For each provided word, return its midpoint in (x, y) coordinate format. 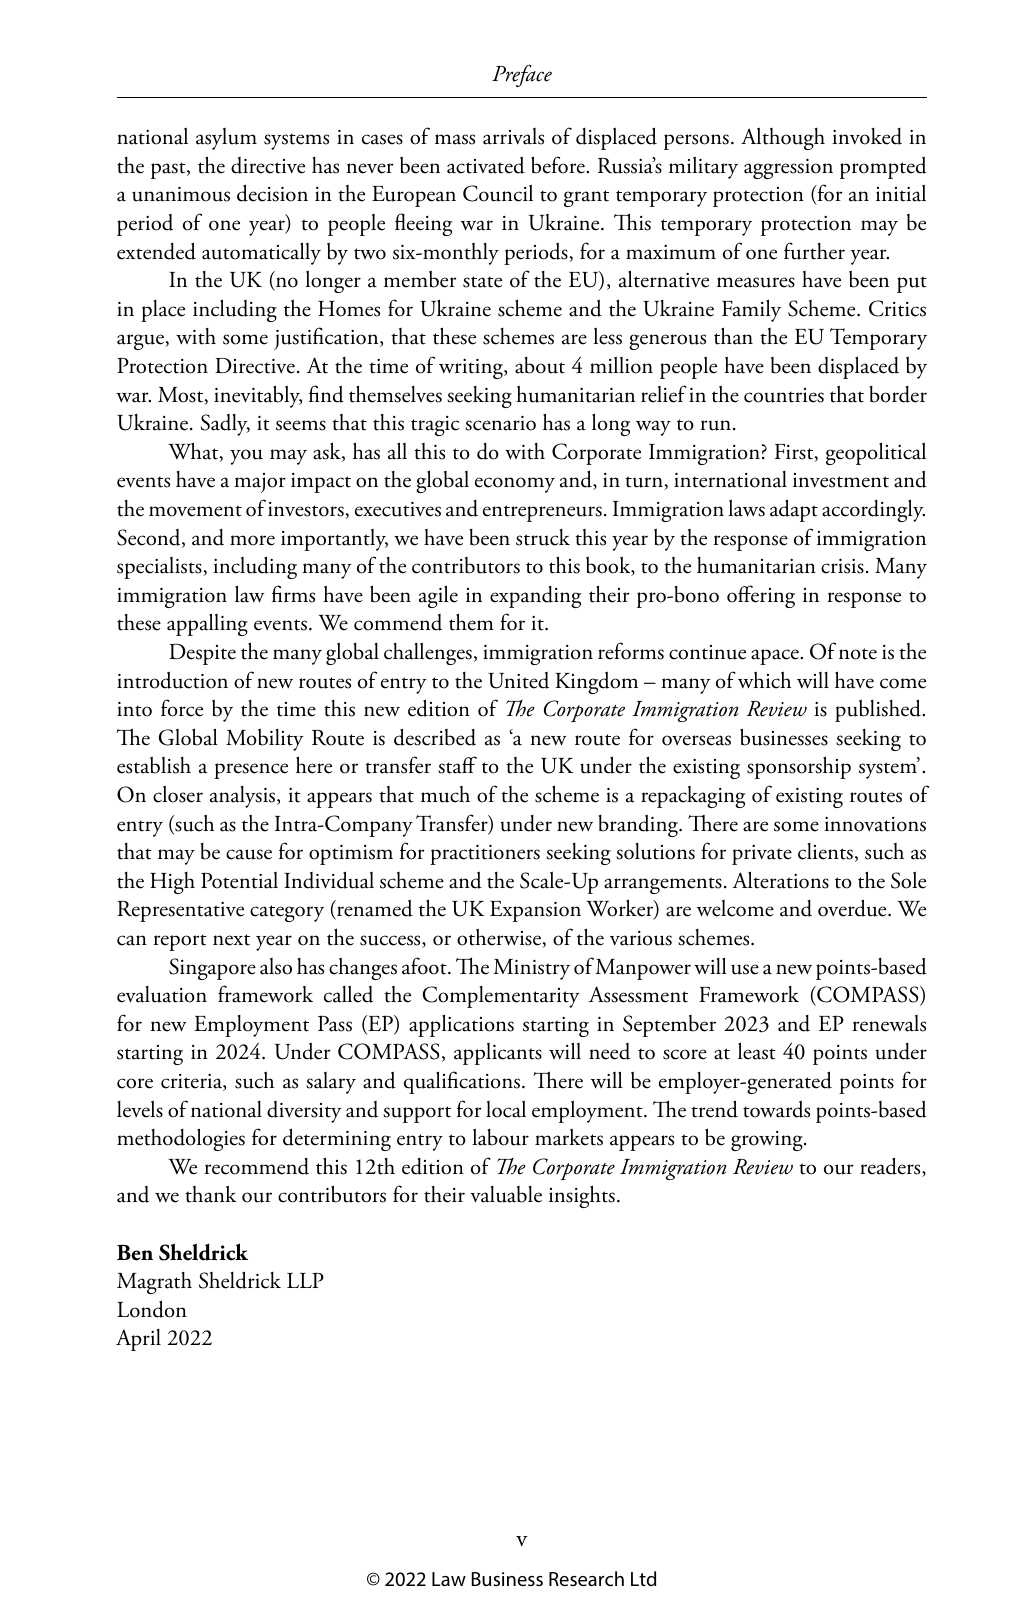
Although (783, 138)
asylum (226, 139)
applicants (498, 1054)
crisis (842, 566)
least (757, 1051)
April (138, 1340)
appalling (207, 624)
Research (586, 1578)
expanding (535, 597)
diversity (304, 1112)
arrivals (513, 136)
